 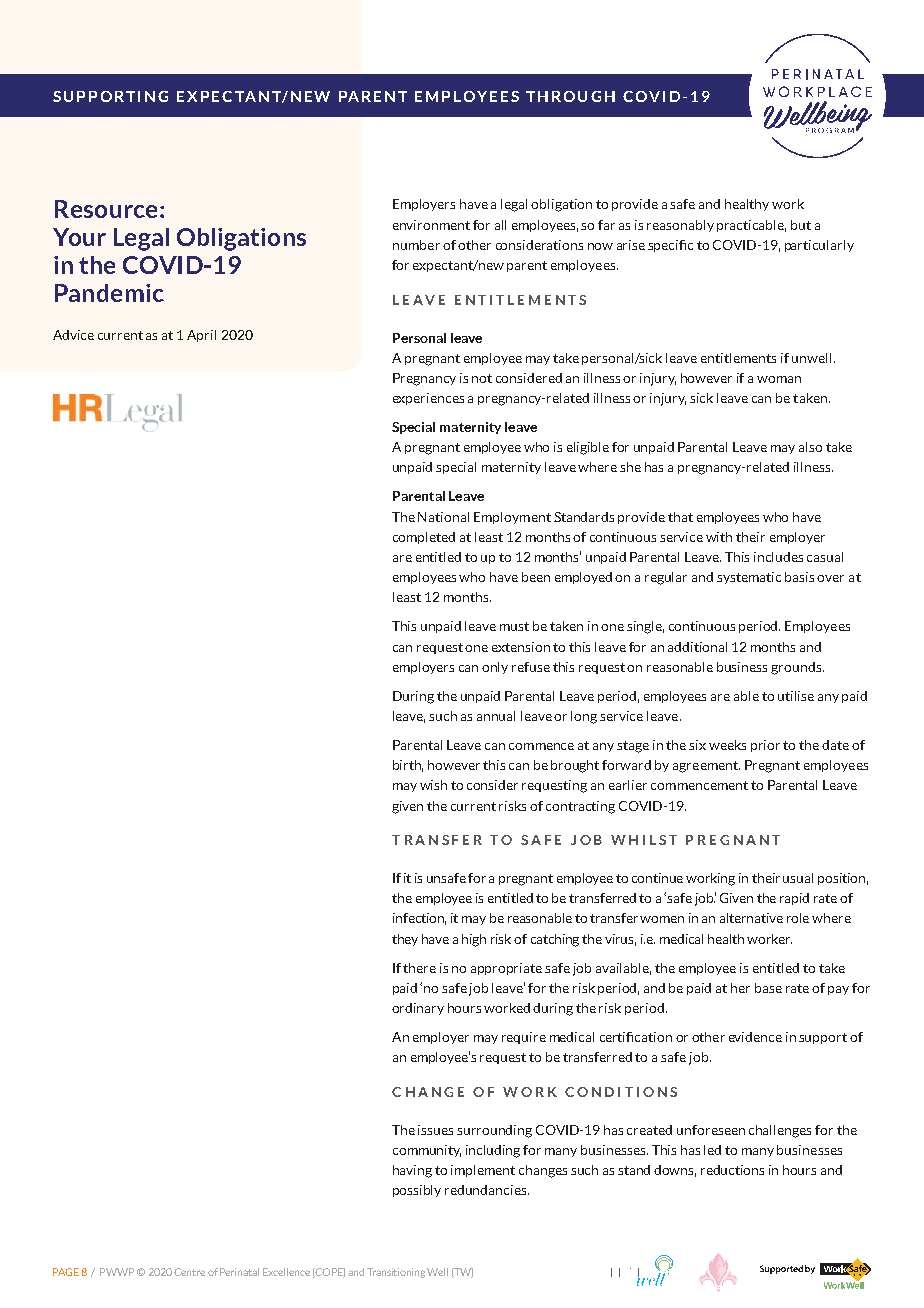 What do you see at coordinates (810, 447) in the document?
I see `also` at bounding box center [810, 447].
